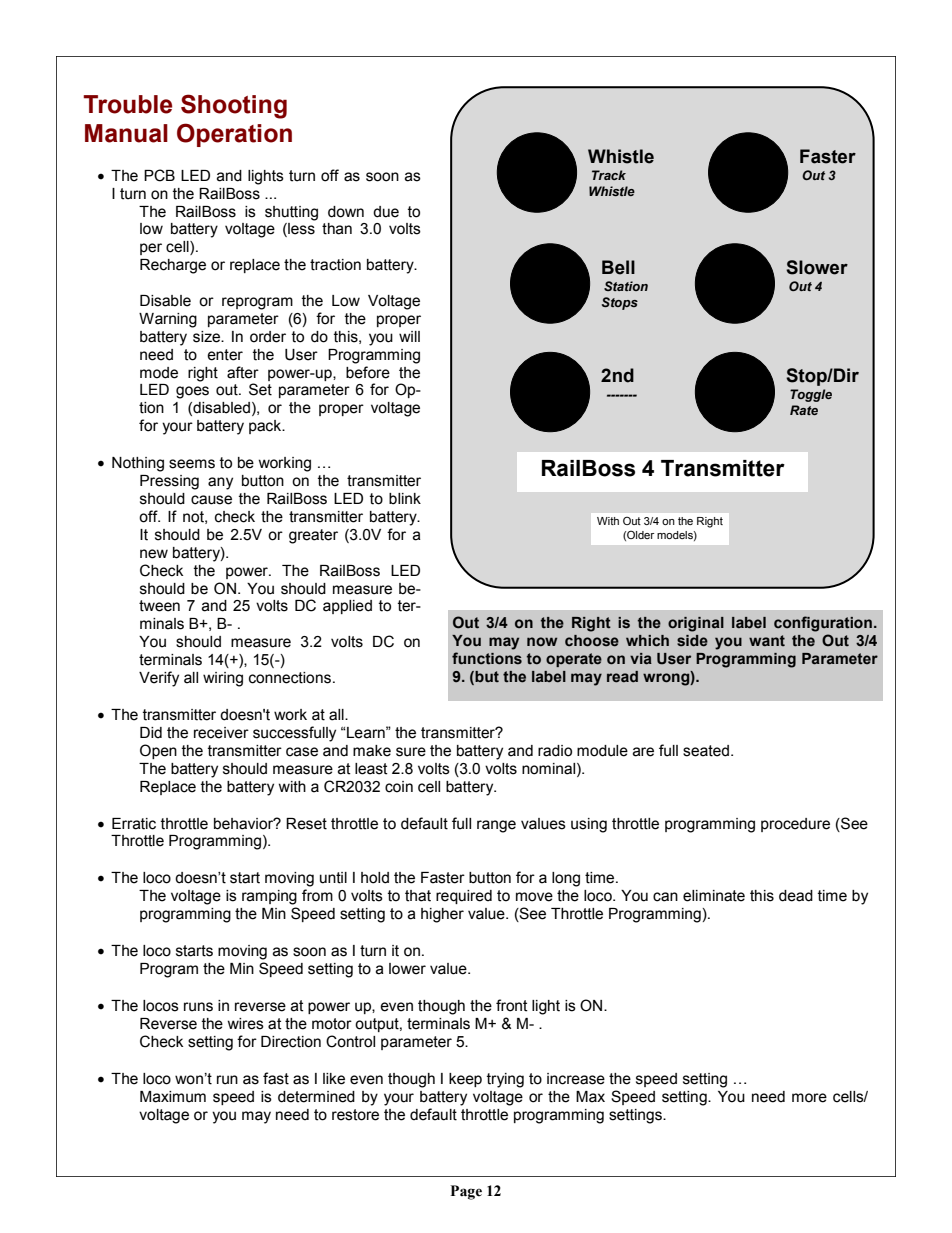  I want to click on blink, so click(405, 499).
